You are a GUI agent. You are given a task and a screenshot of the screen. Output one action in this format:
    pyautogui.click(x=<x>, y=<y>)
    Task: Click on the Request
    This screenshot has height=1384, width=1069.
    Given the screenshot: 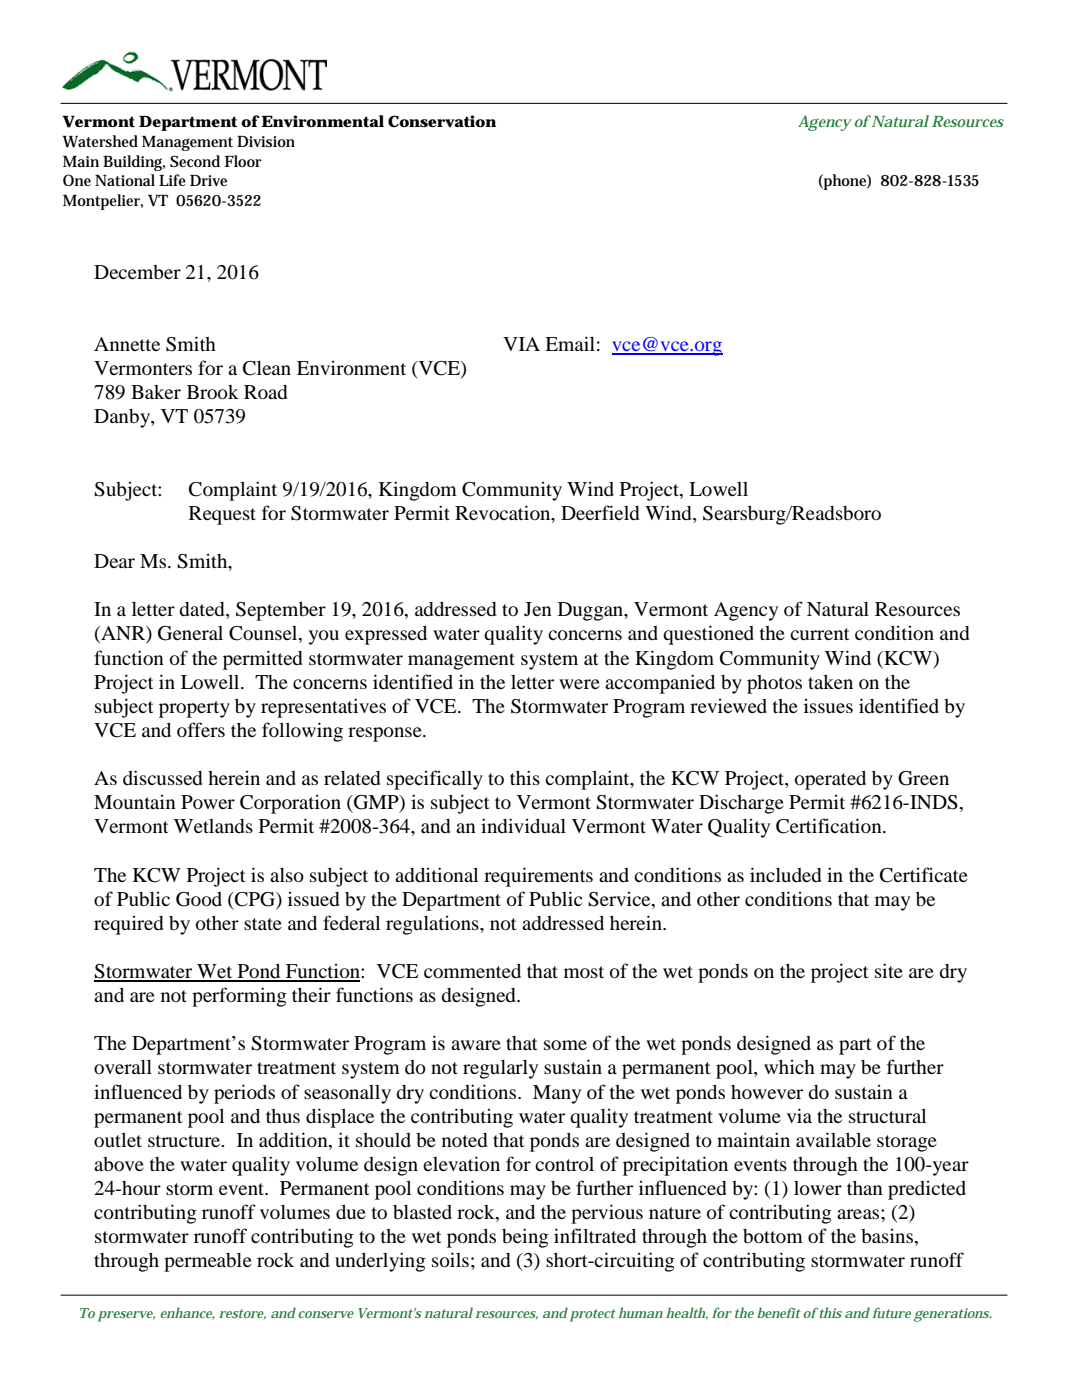 What is the action you would take?
    pyautogui.click(x=222, y=515)
